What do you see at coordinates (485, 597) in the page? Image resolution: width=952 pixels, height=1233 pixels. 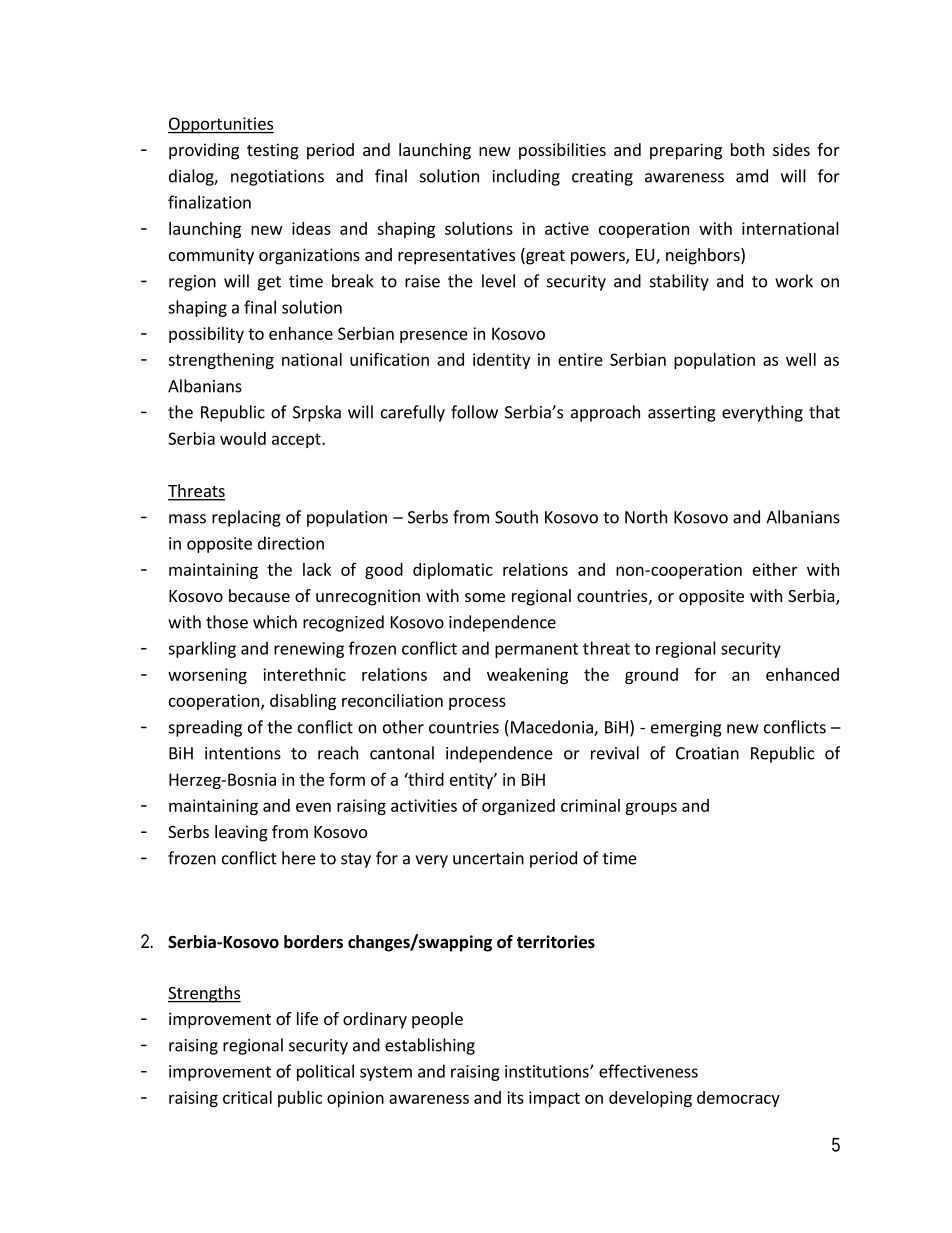 I see `some` at bounding box center [485, 597].
